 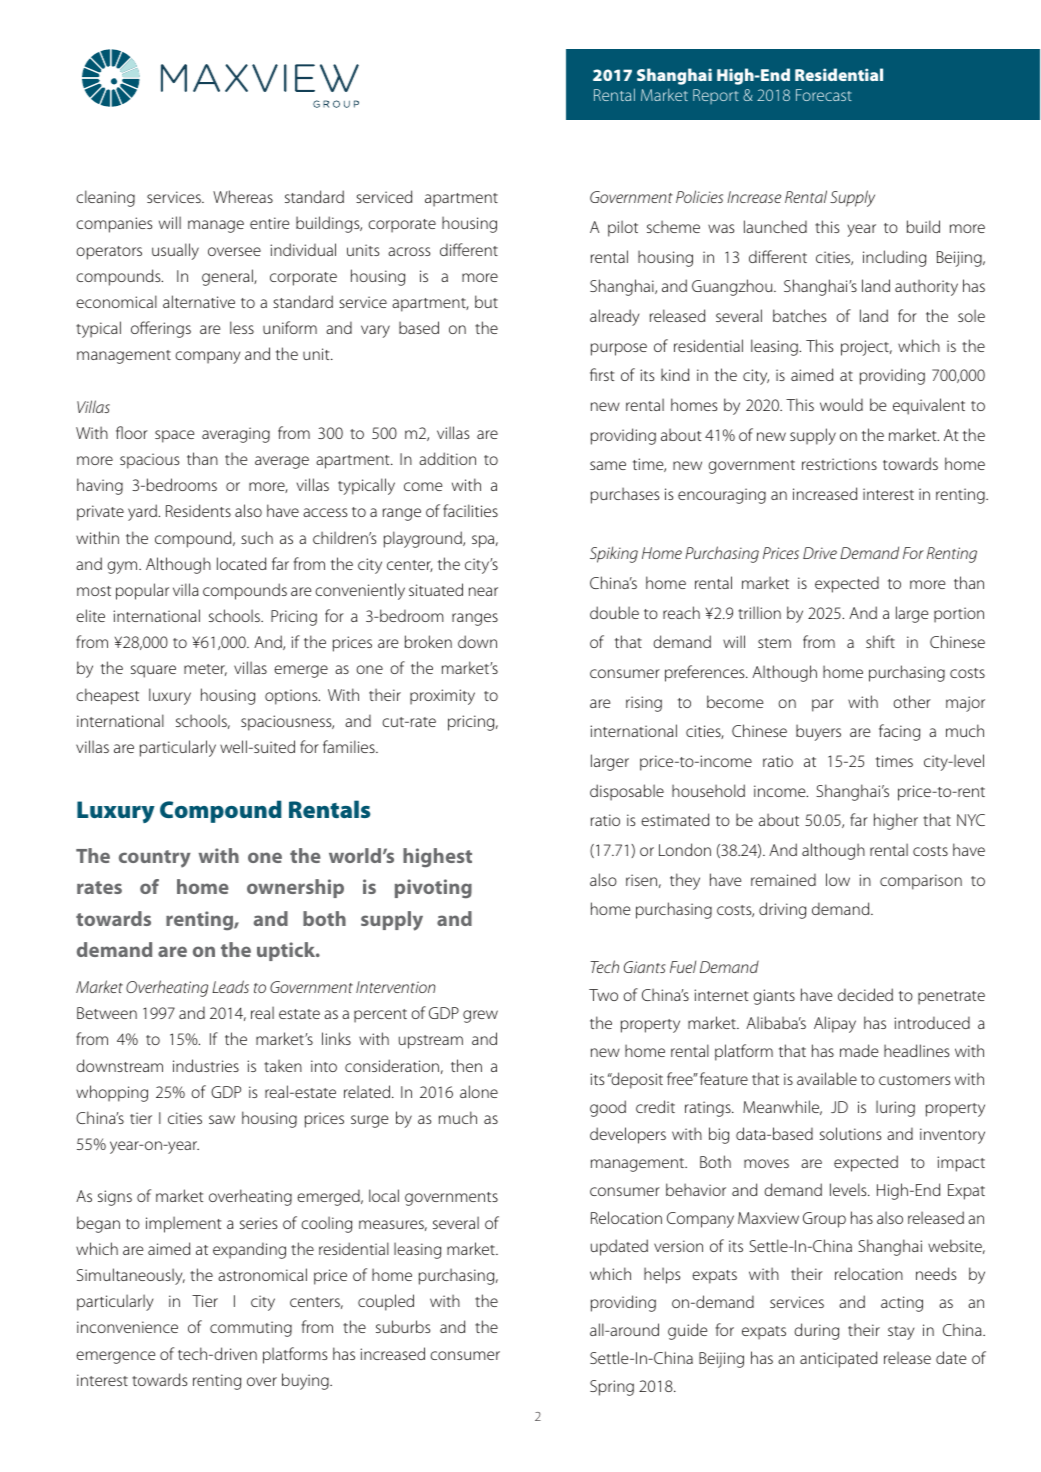 What do you see at coordinates (623, 228) in the screenshot?
I see `pilot` at bounding box center [623, 228].
